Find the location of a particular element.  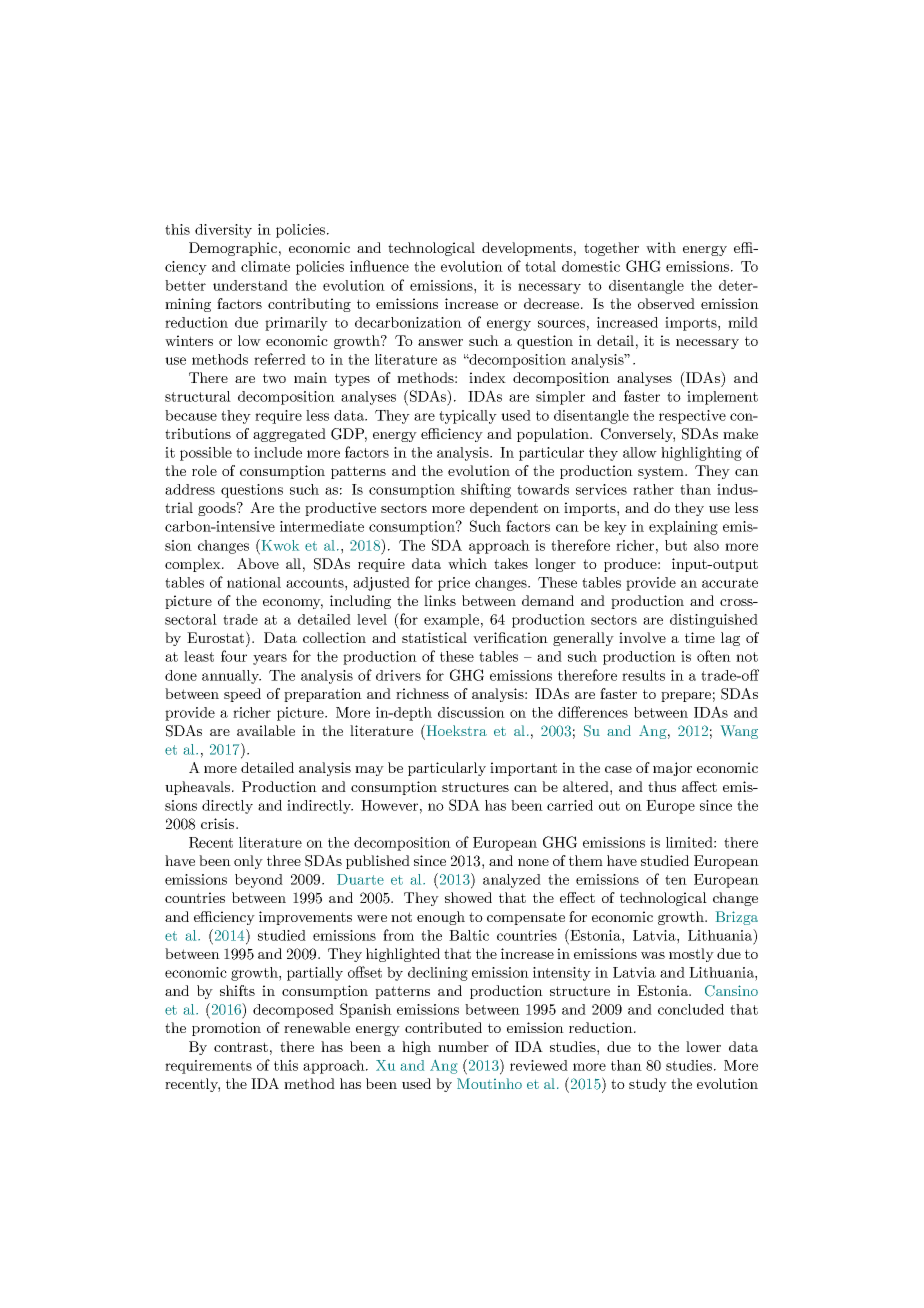

number is located at coordinates (463, 1046).
